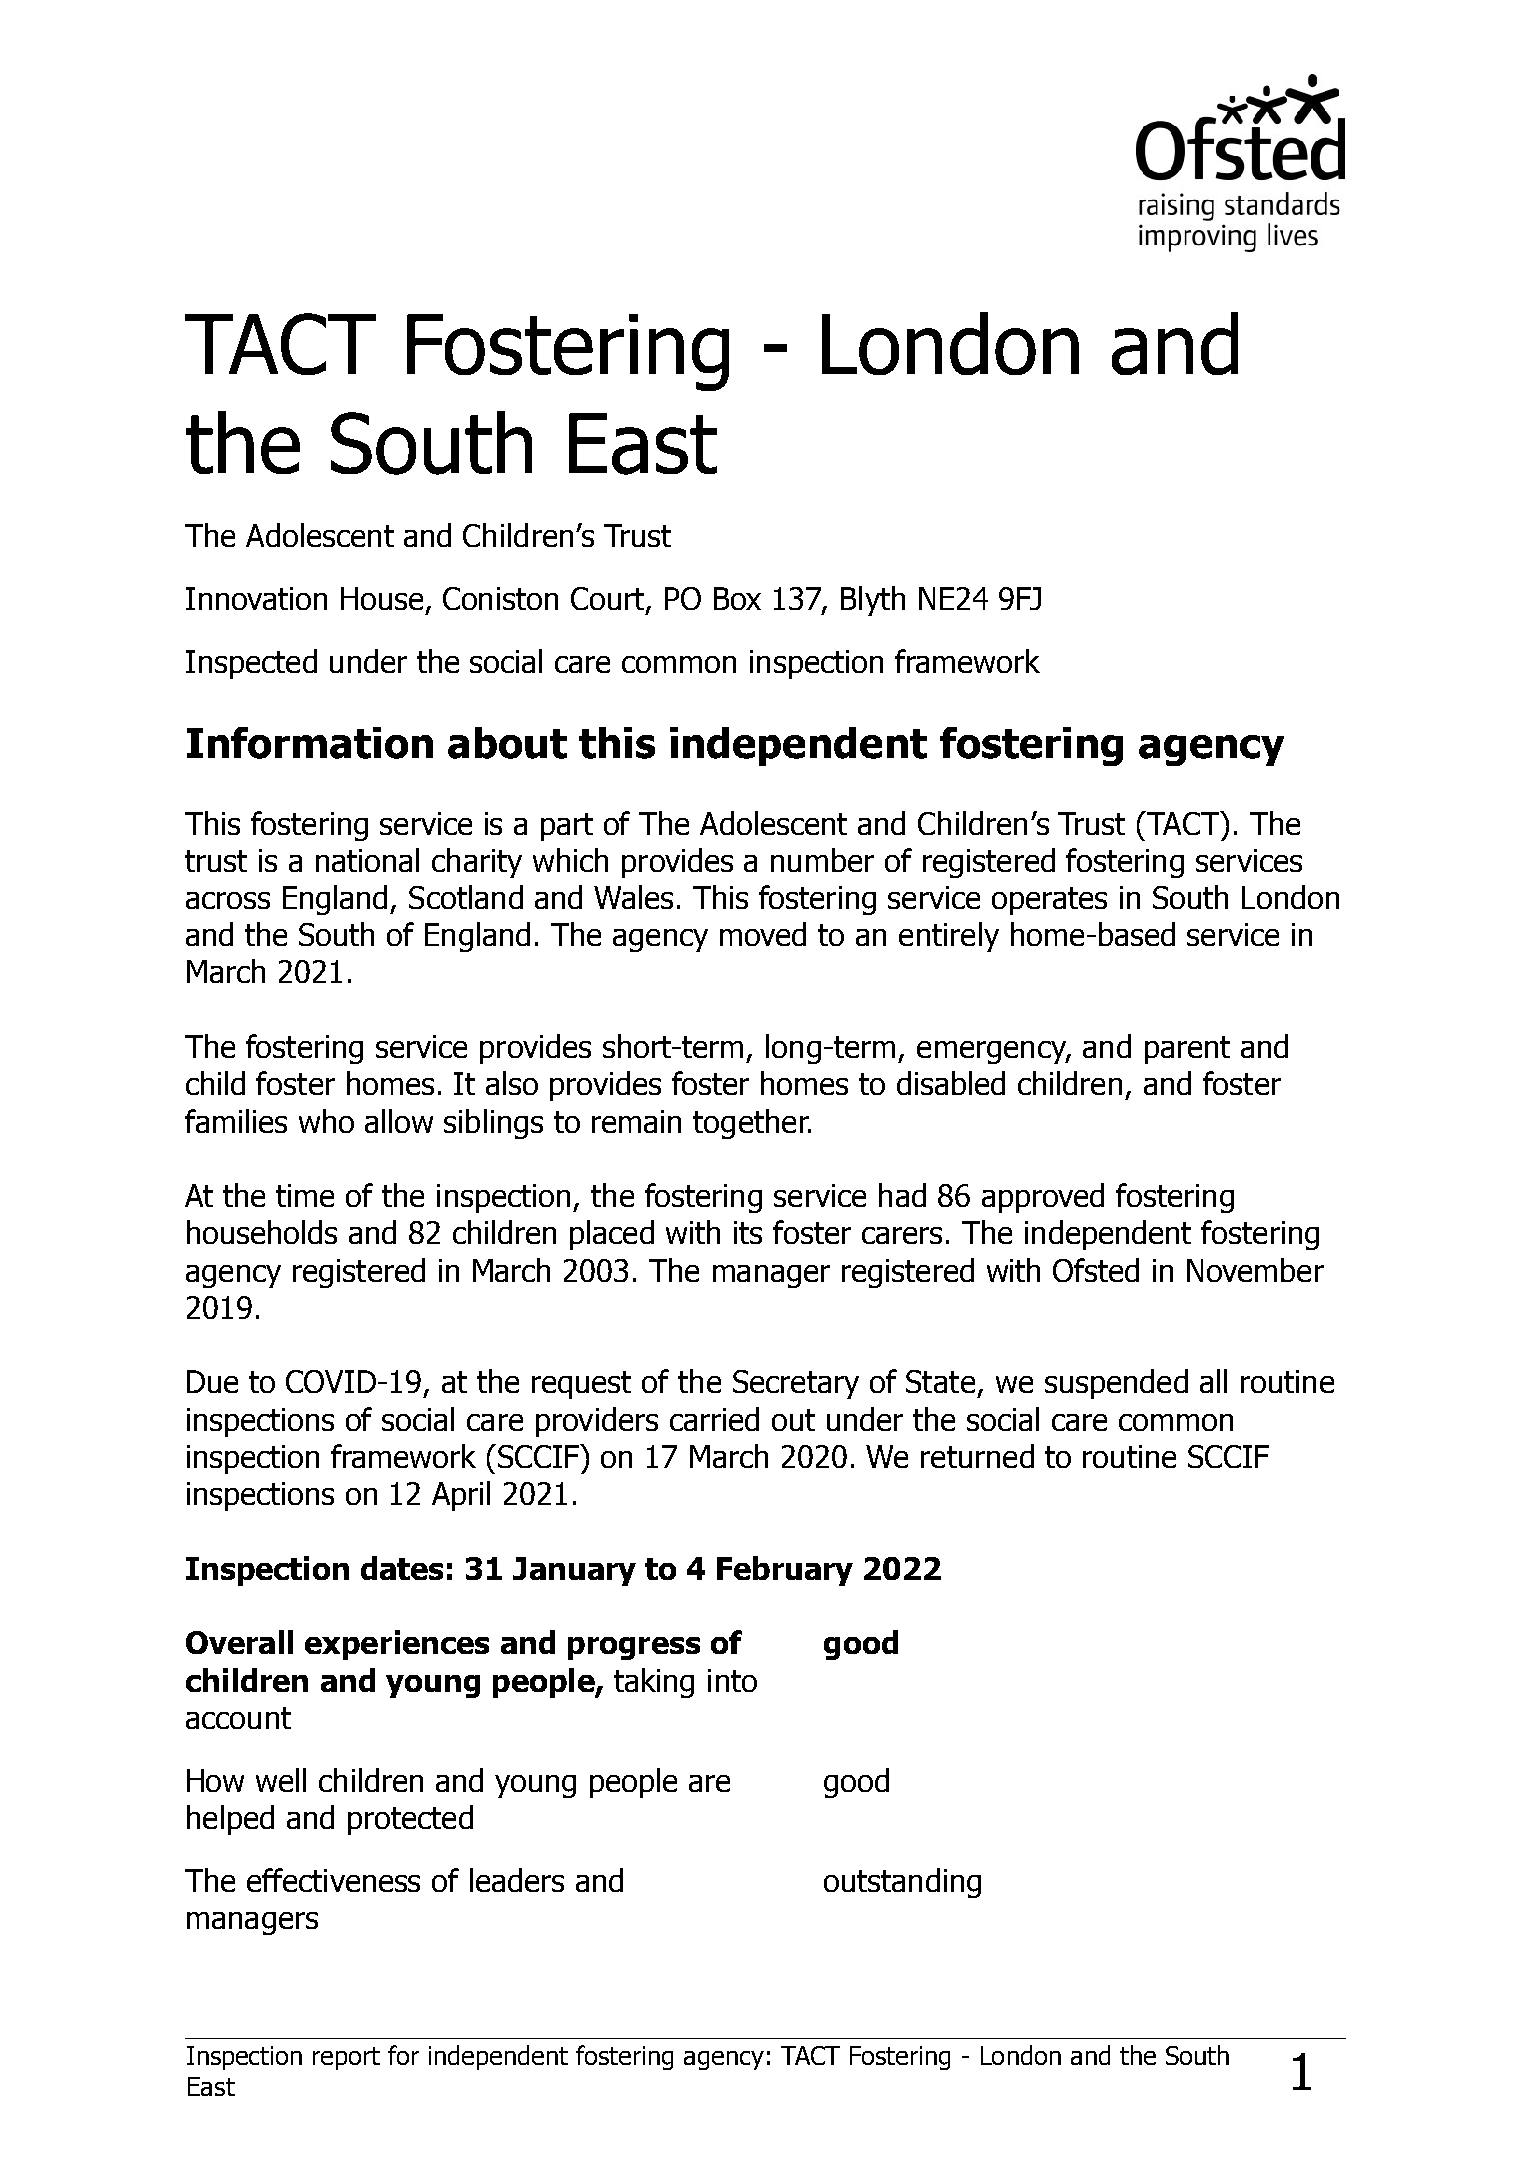 This document has width=1531, height=2166. What do you see at coordinates (763, 934) in the document?
I see `moved` at bounding box center [763, 934].
